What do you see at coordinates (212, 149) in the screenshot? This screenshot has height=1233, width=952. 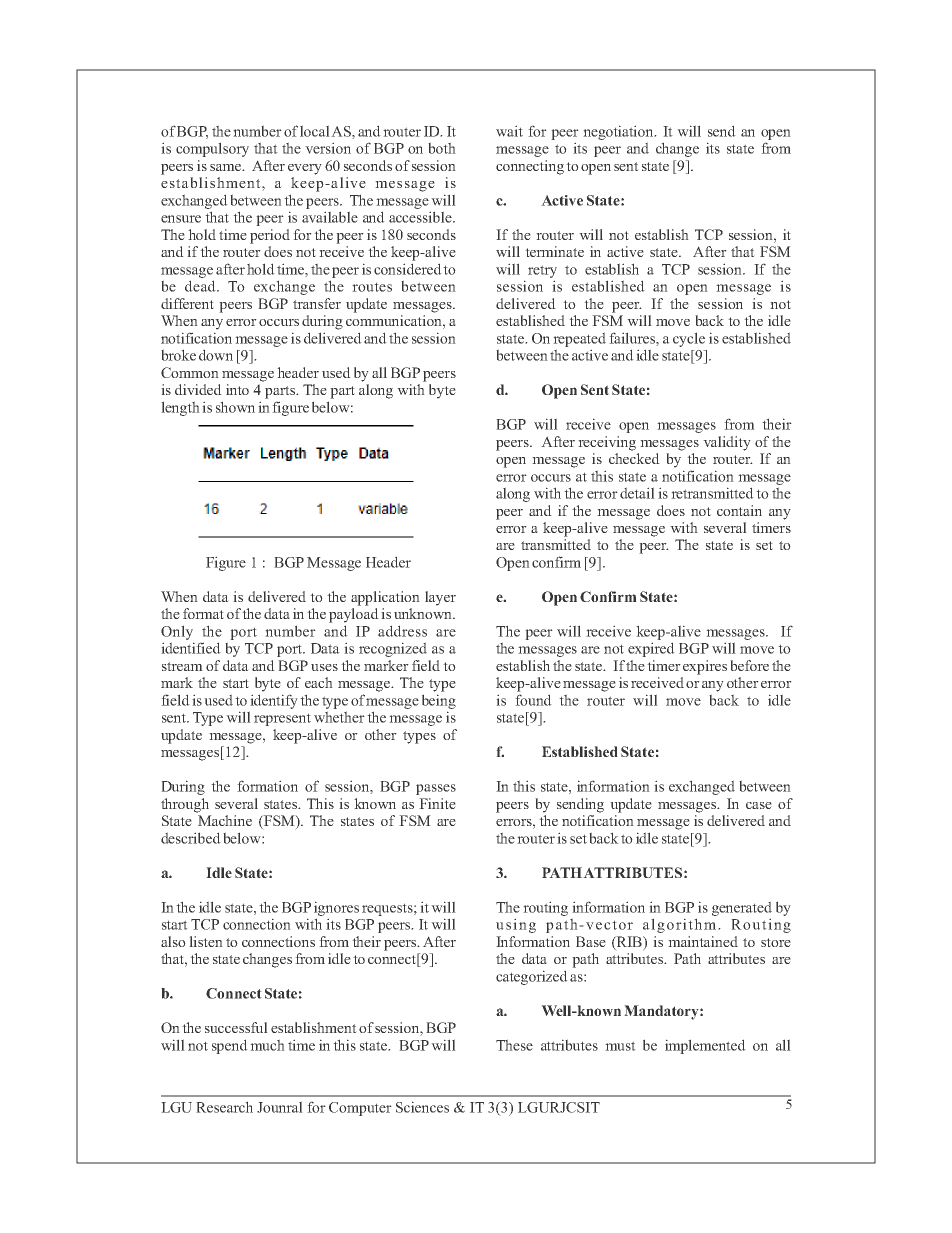 I see `compulsory` at bounding box center [212, 149].
